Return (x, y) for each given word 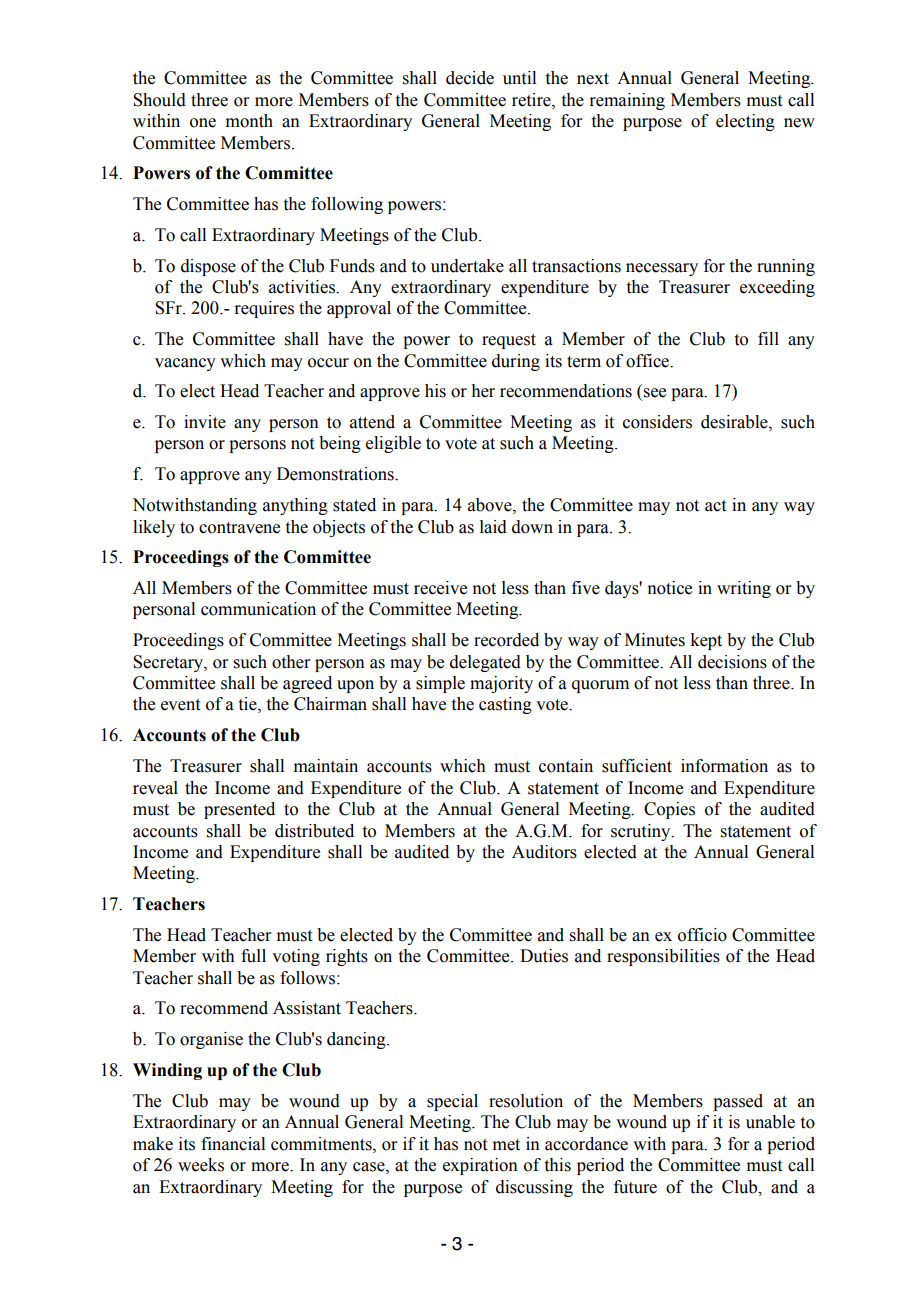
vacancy (185, 364)
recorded (506, 640)
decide (470, 78)
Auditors (544, 852)
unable (770, 1122)
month (249, 121)
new (799, 123)
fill (768, 338)
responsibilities (663, 957)
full (253, 956)
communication (258, 609)
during (516, 362)
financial (233, 1144)
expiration (480, 1166)
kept (706, 641)
